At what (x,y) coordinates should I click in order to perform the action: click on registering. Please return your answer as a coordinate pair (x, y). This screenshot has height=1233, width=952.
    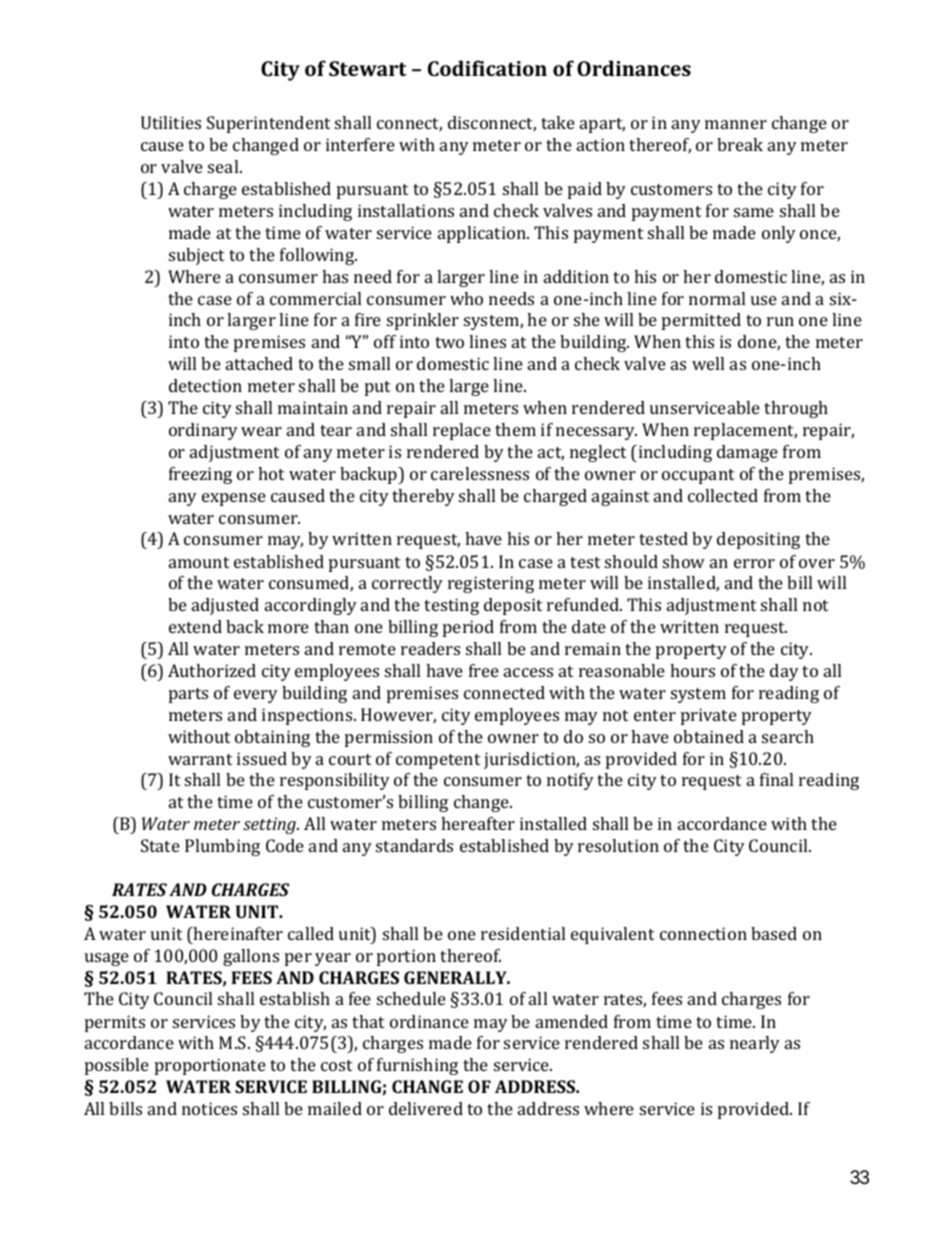
    Looking at the image, I should click on (491, 584).
